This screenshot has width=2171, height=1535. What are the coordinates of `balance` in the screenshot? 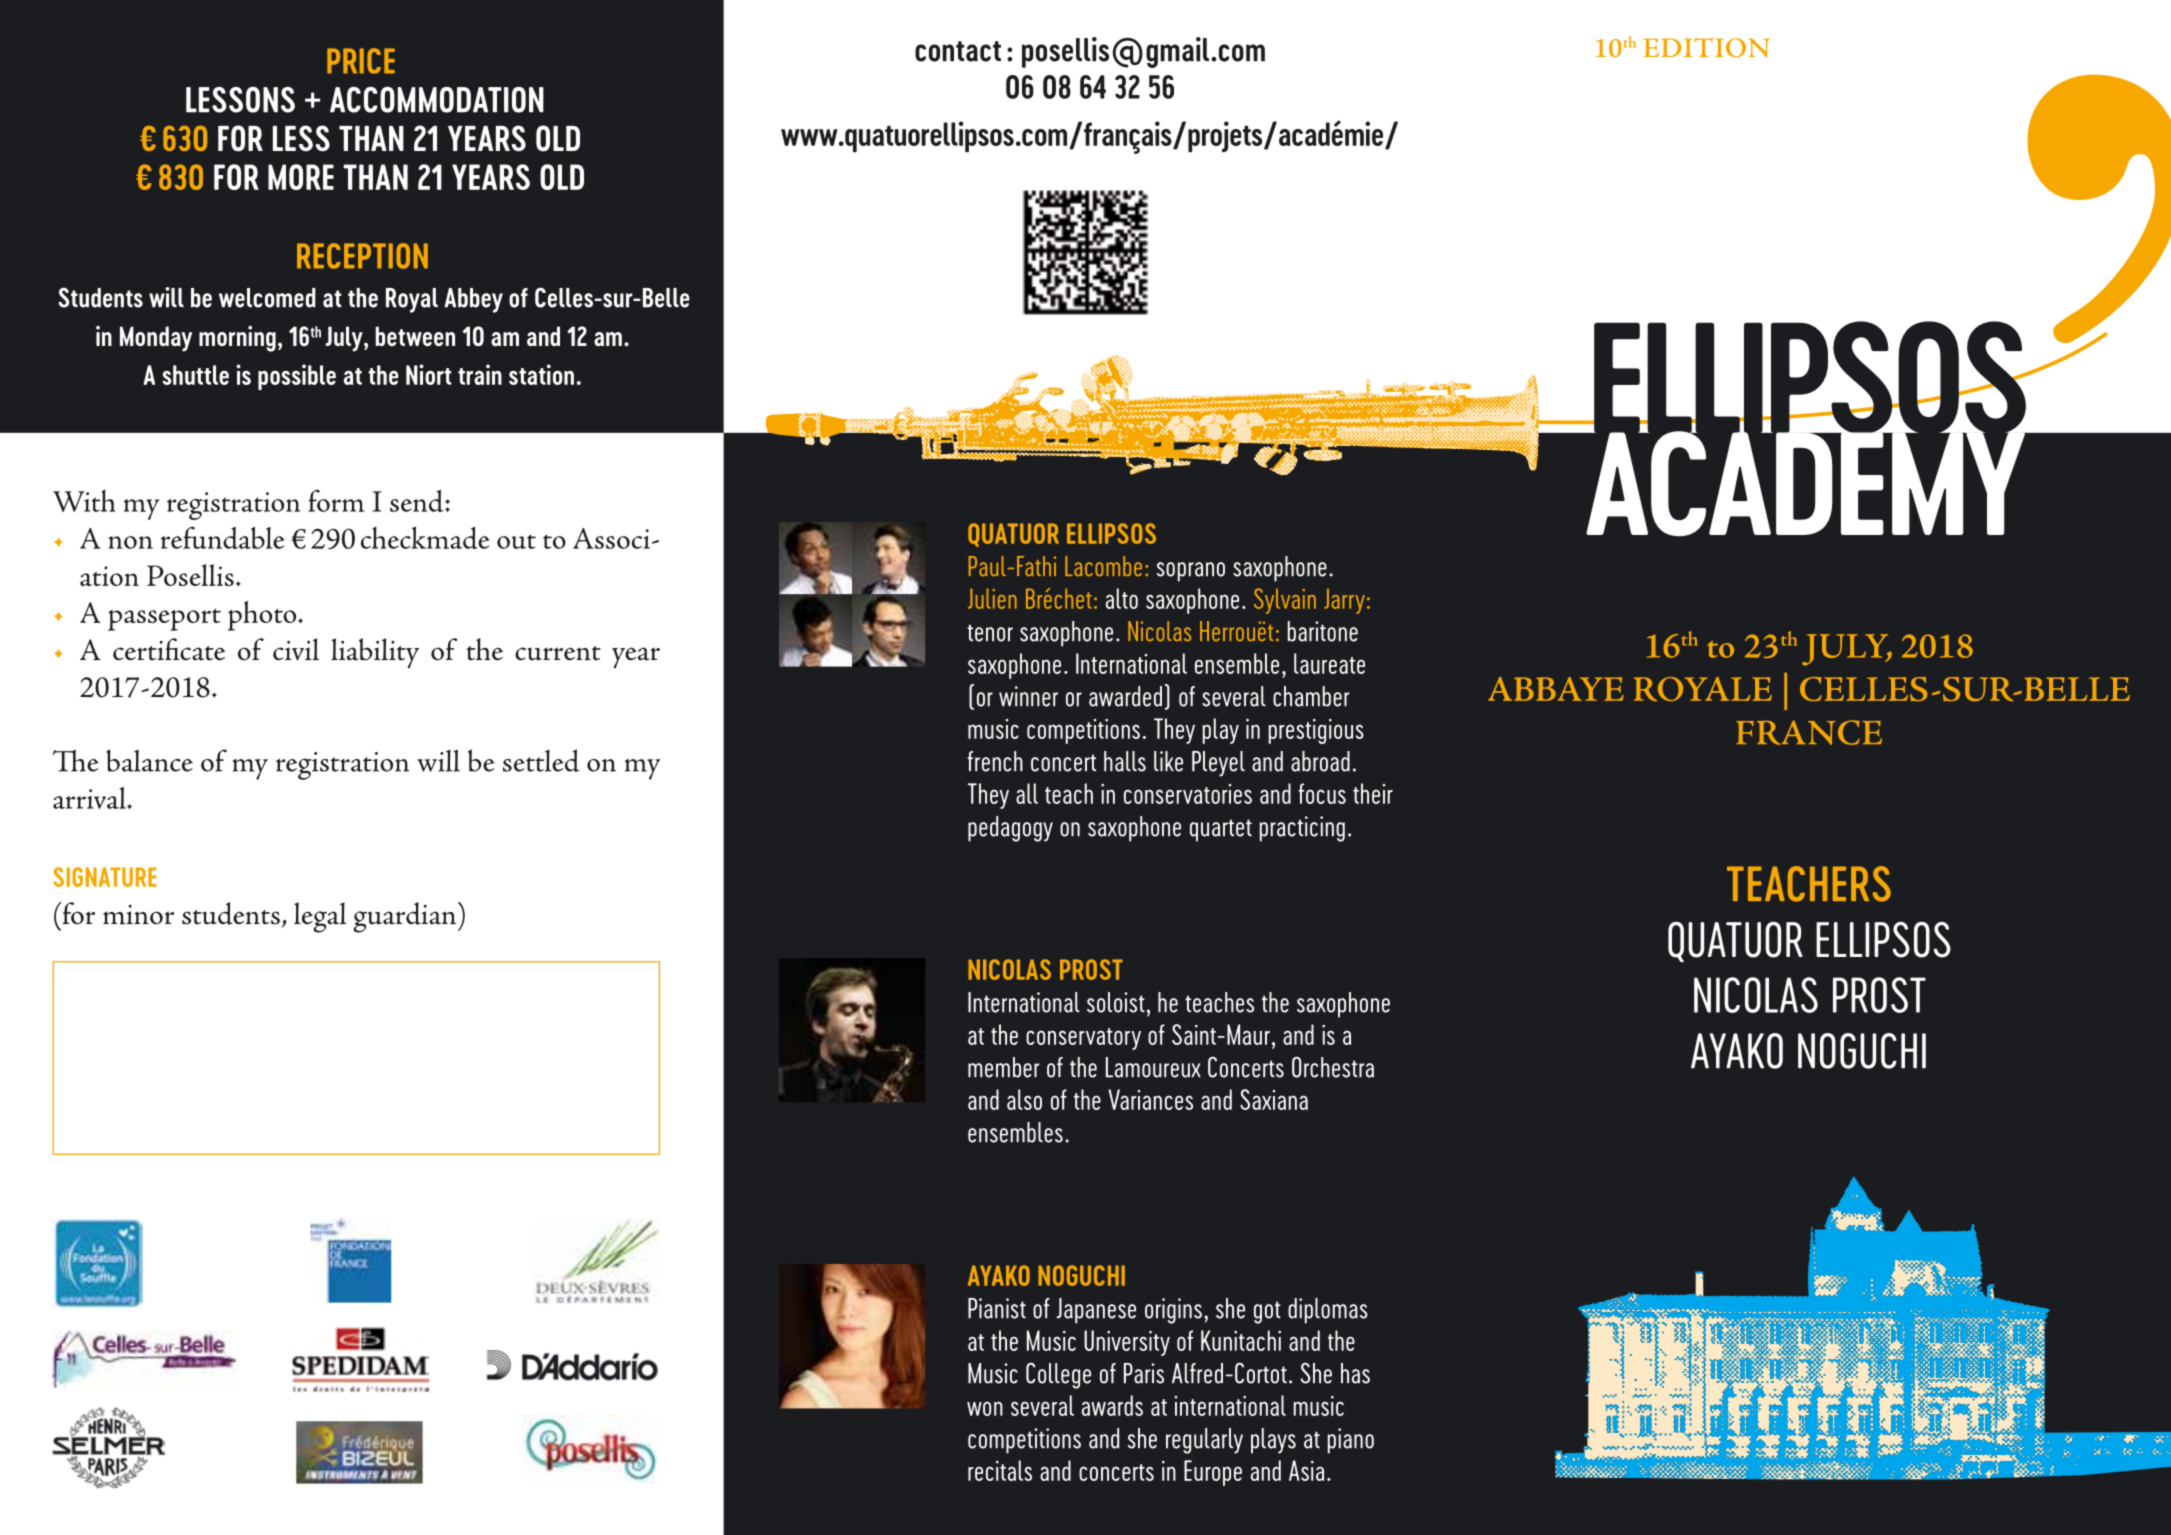 It's located at (149, 760).
